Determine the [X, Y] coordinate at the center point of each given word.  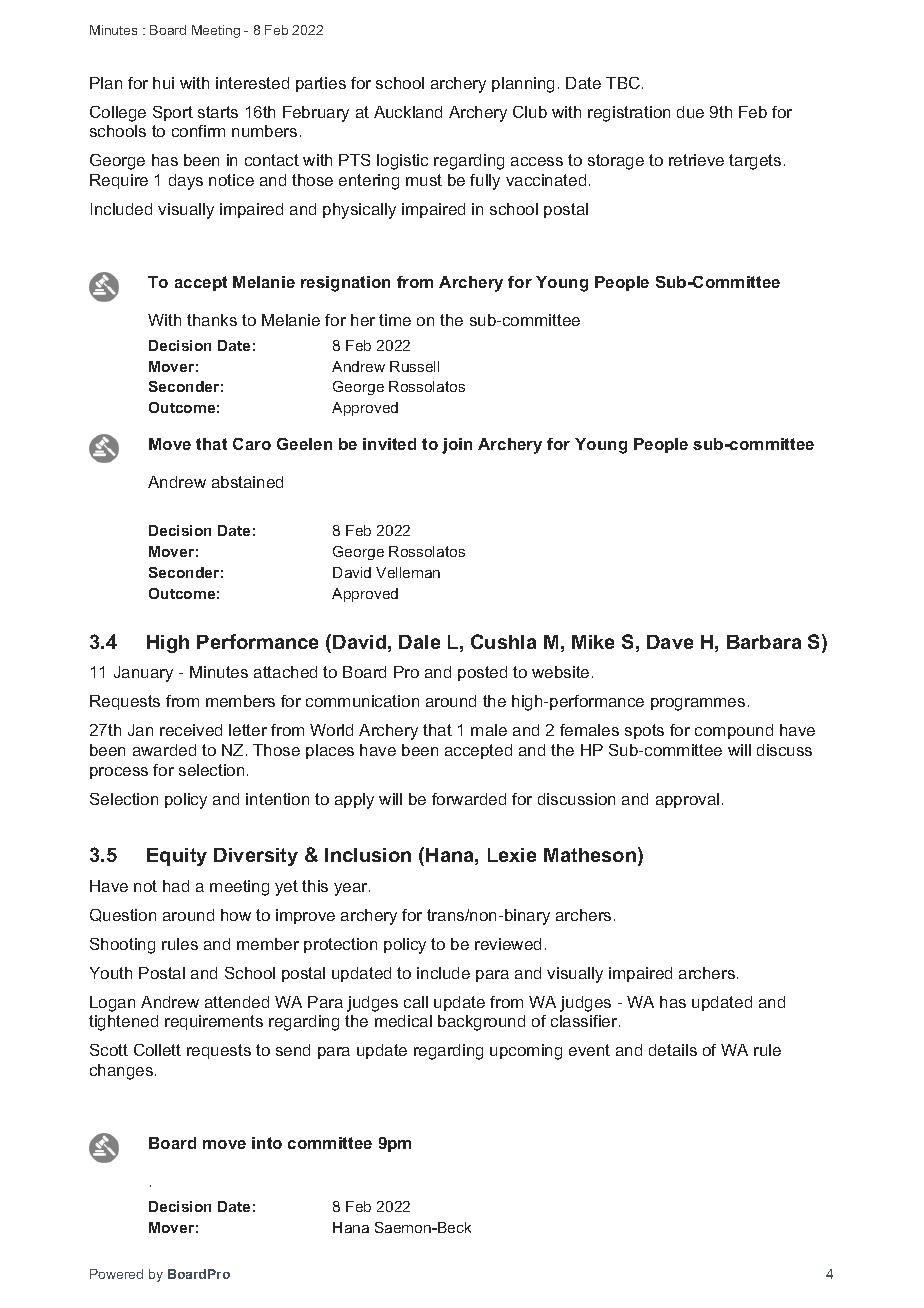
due [690, 112]
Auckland [408, 112]
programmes [698, 704]
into [267, 1143]
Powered [116, 1274]
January [143, 674]
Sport [173, 113]
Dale [419, 642]
